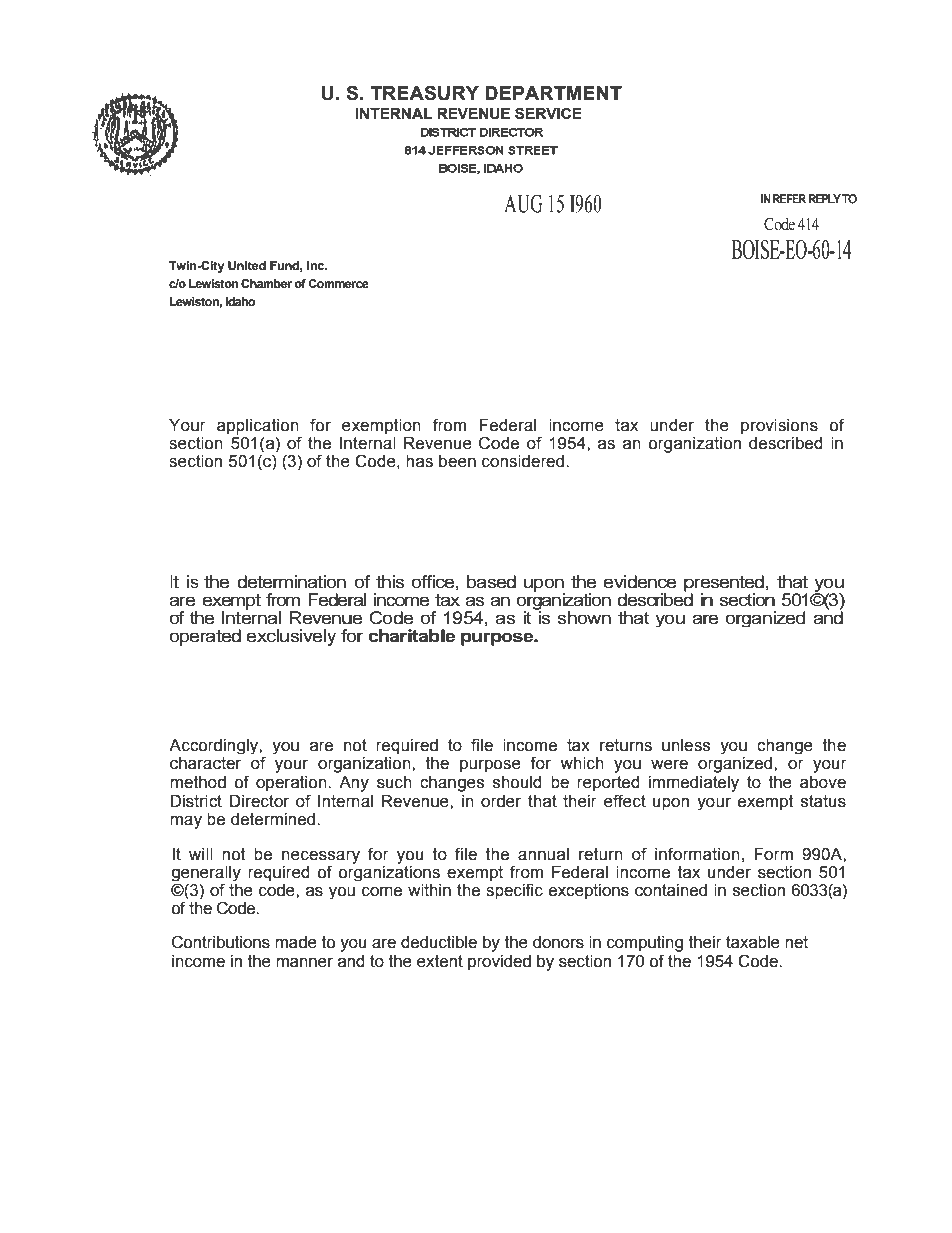  Describe the element at coordinates (553, 93) in the screenshot. I see `DEPARTMENT` at that location.
